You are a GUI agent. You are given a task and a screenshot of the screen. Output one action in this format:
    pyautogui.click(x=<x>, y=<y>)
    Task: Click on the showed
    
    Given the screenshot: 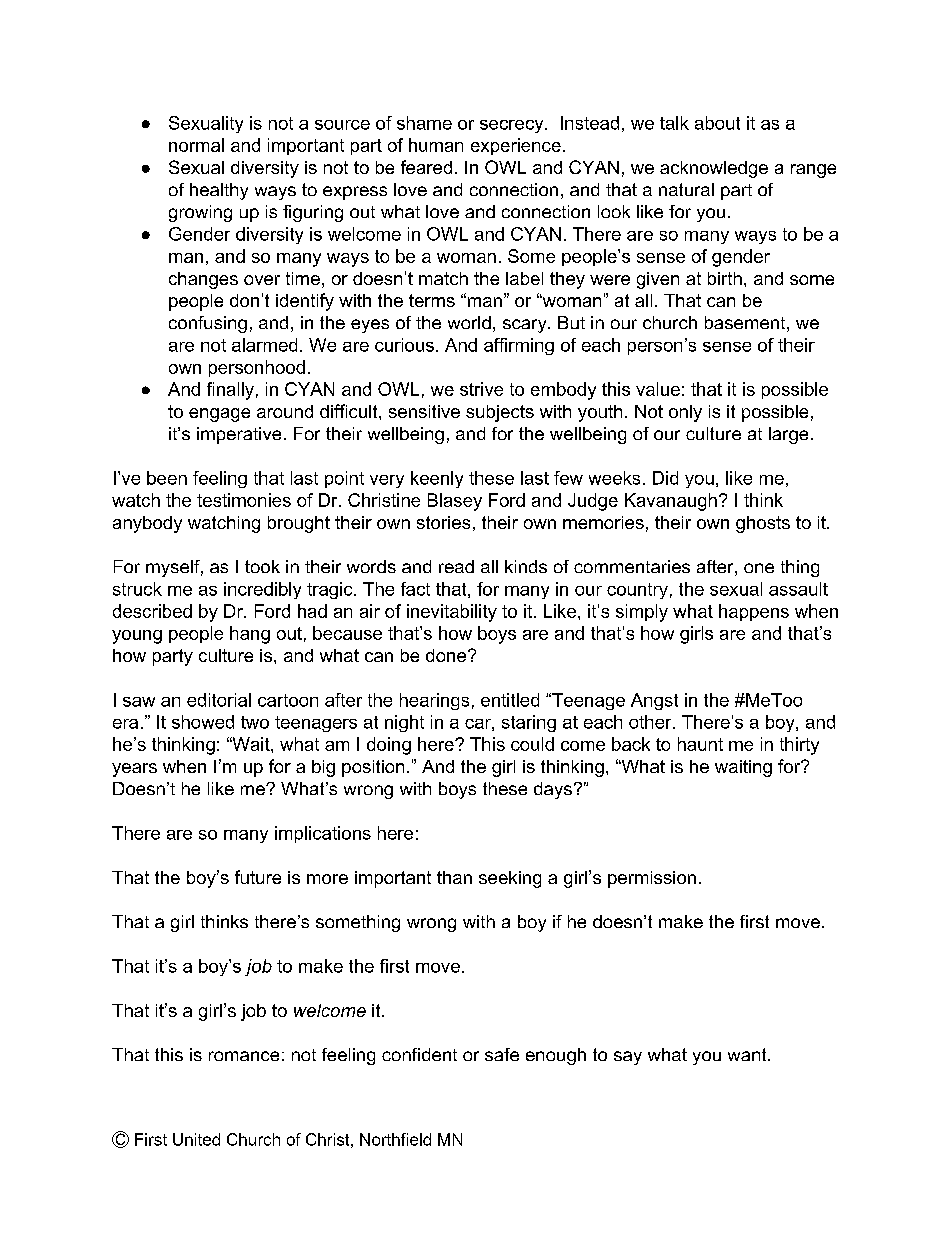 What is the action you would take?
    pyautogui.click(x=203, y=722)
